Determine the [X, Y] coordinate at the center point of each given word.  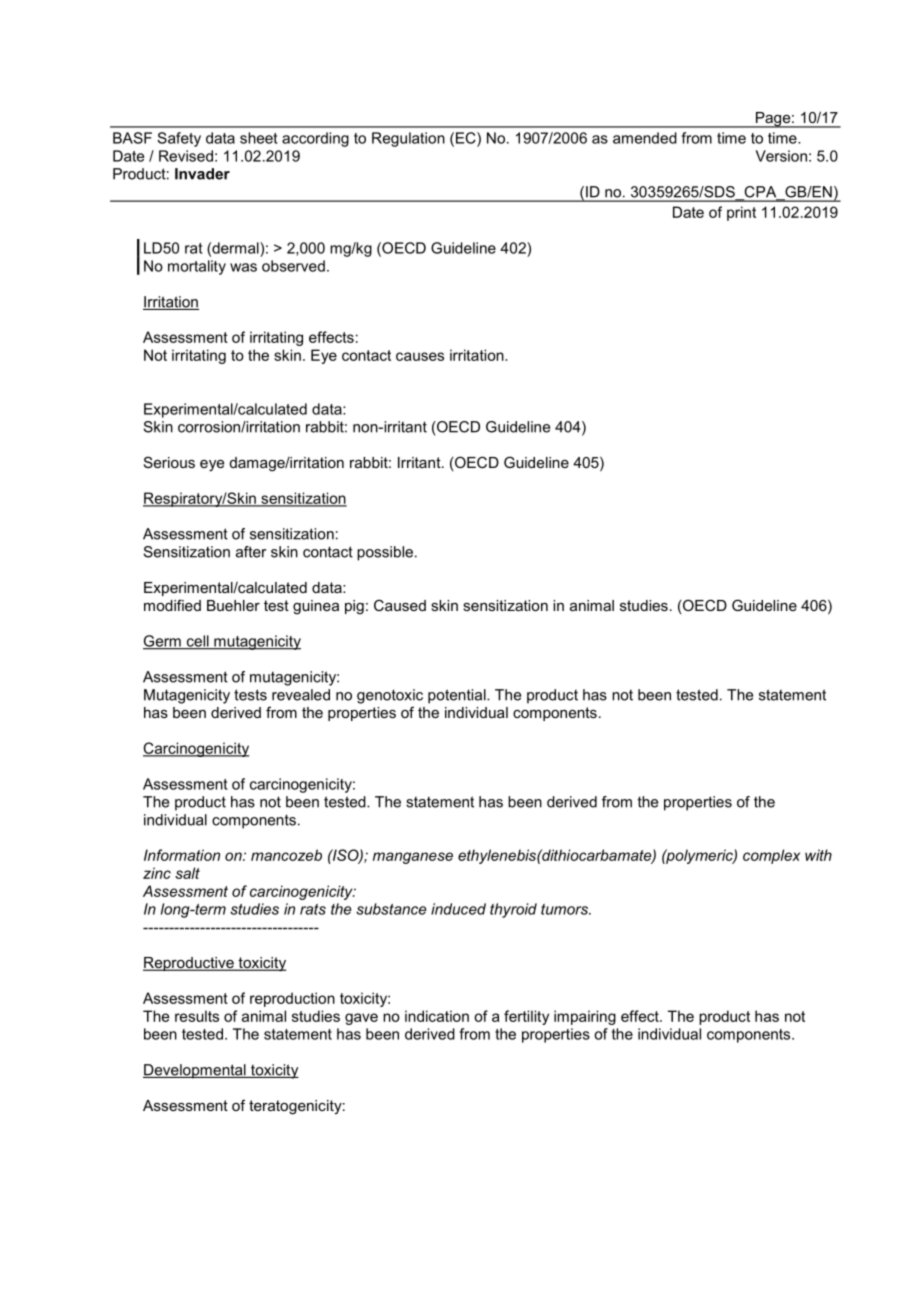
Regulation [408, 139]
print [741, 213]
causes [420, 356]
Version [781, 156]
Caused [400, 605]
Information [182, 855]
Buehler [233, 605]
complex [771, 856]
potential [458, 696]
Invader [202, 174]
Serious [169, 462]
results [197, 1016]
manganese [413, 858]
